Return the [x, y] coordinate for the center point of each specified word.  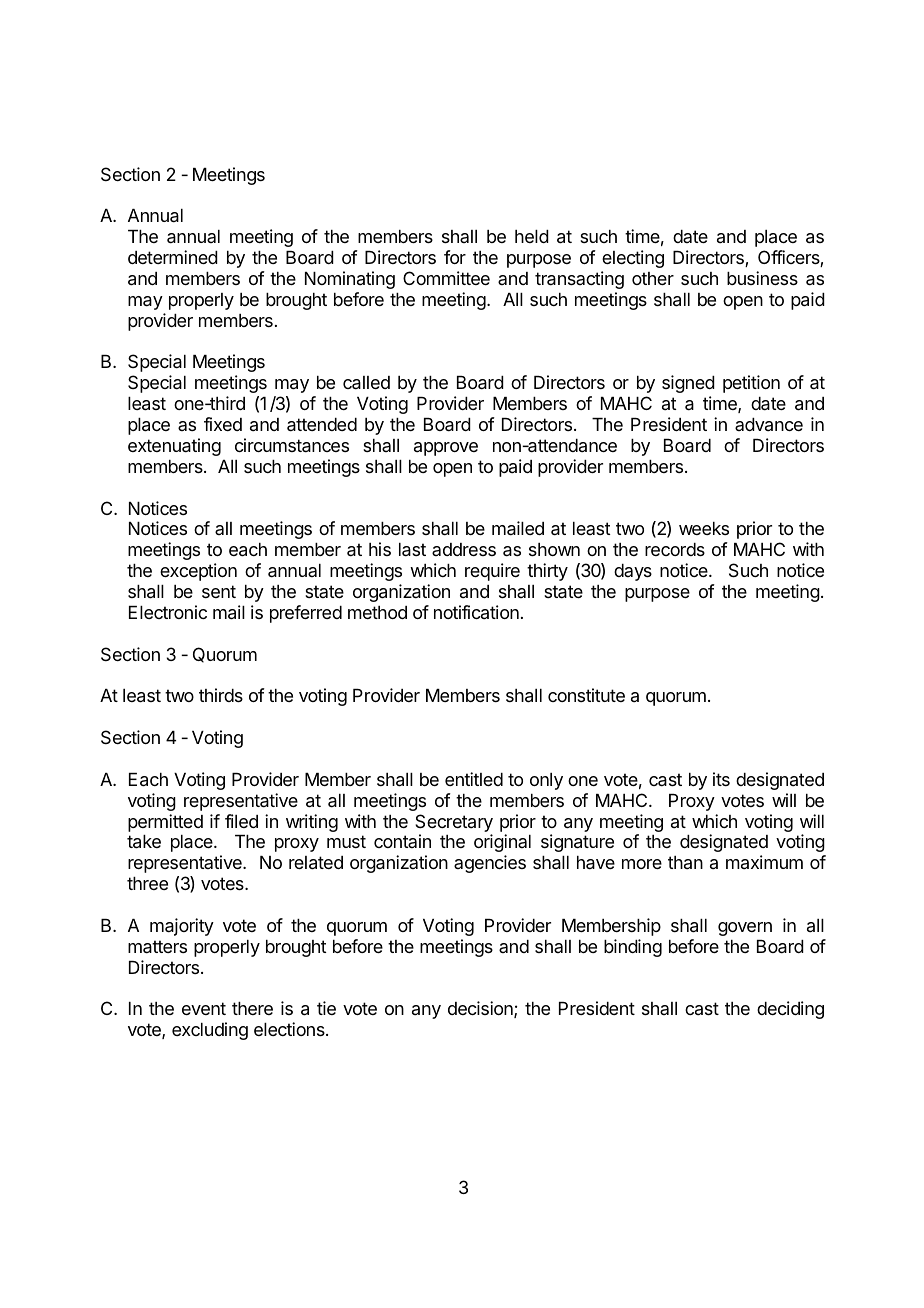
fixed [223, 424]
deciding [790, 1010]
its [721, 779]
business [762, 278]
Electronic [168, 612]
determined [173, 257]
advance [769, 424]
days [633, 572]
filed [241, 821]
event [204, 1008]
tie [326, 1008]
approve [446, 449]
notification [476, 612]
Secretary [454, 823]
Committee [446, 278]
